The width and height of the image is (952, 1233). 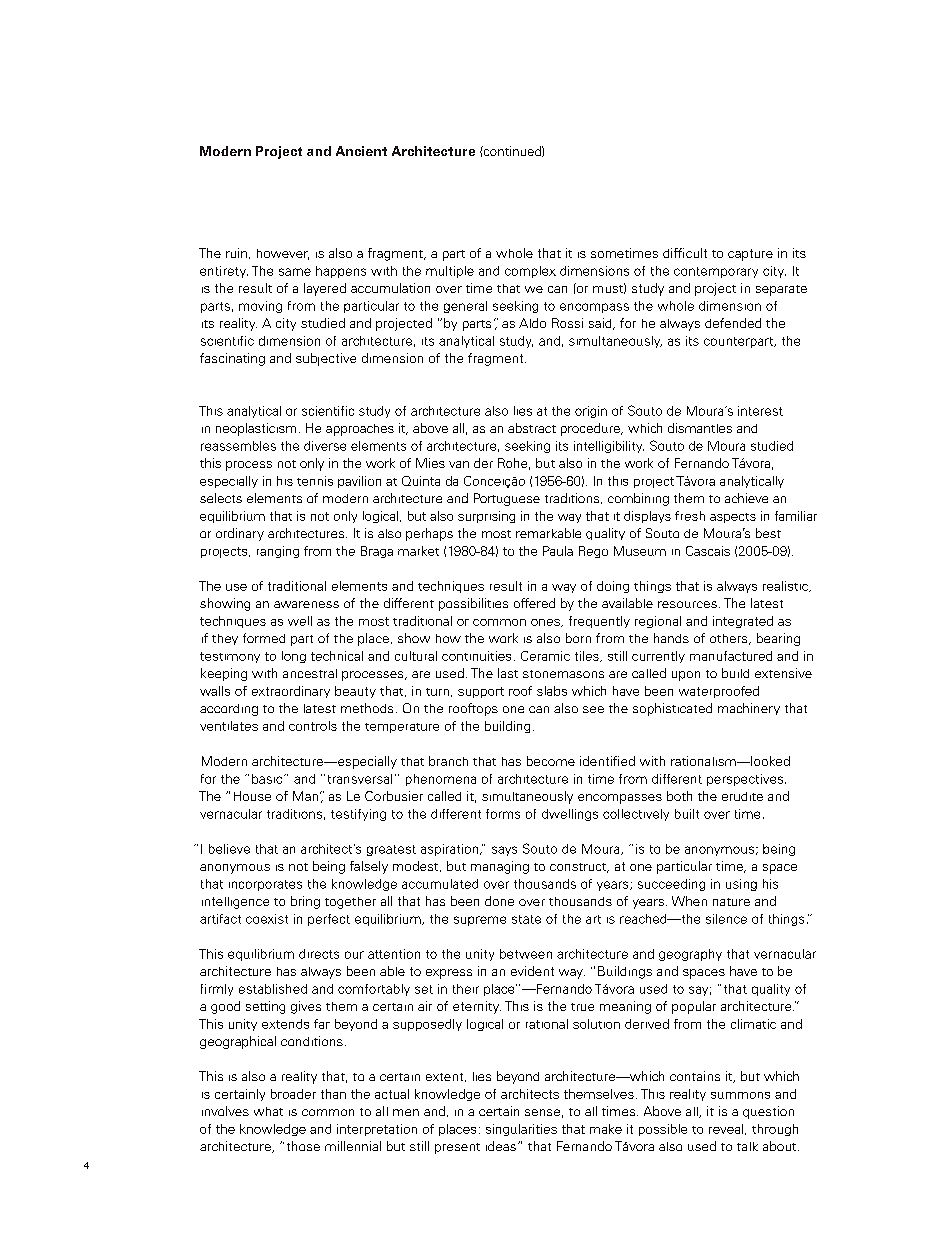 I want to click on reveal, so click(x=727, y=1129).
